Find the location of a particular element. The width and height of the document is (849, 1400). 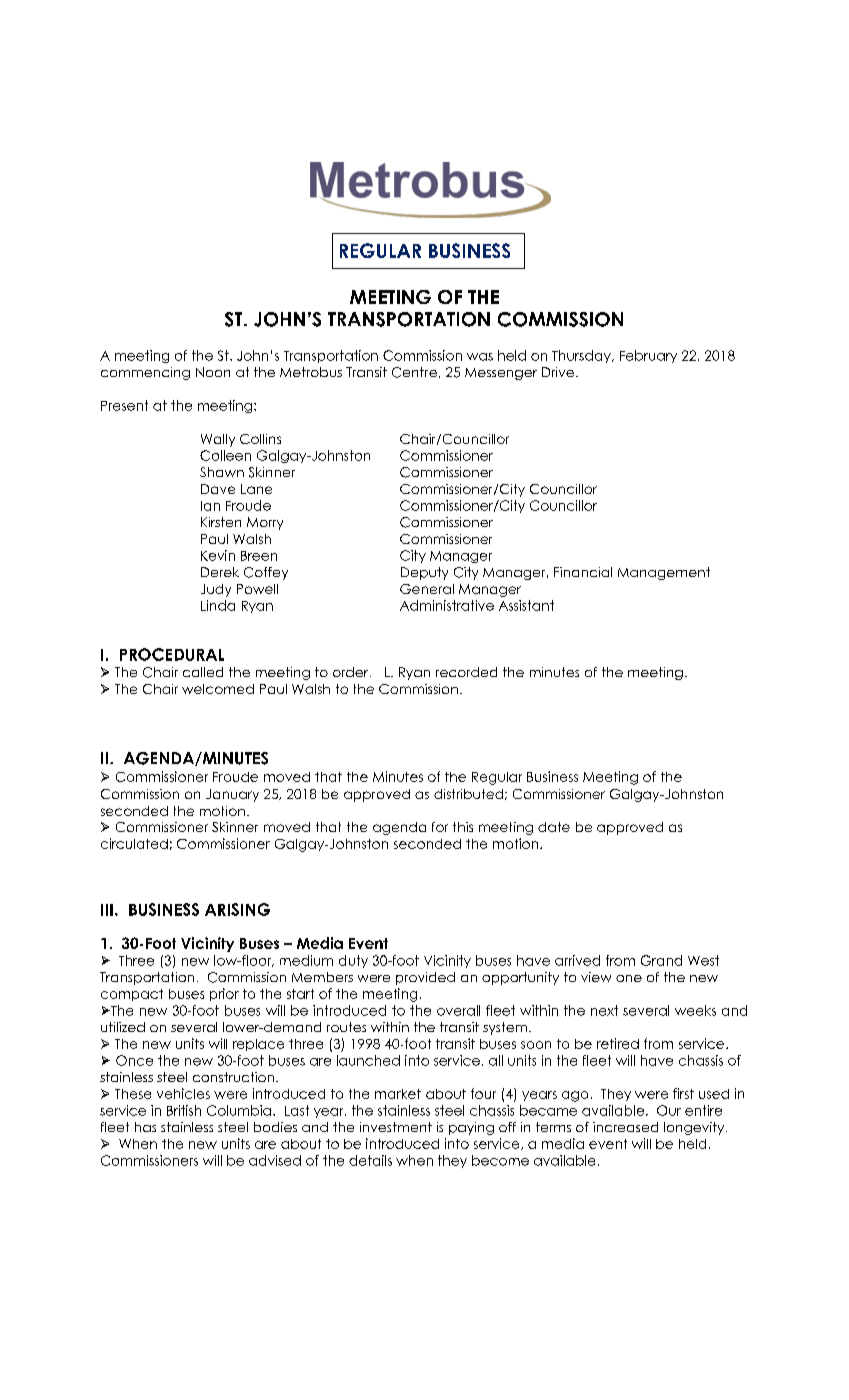

January is located at coordinates (232, 795).
